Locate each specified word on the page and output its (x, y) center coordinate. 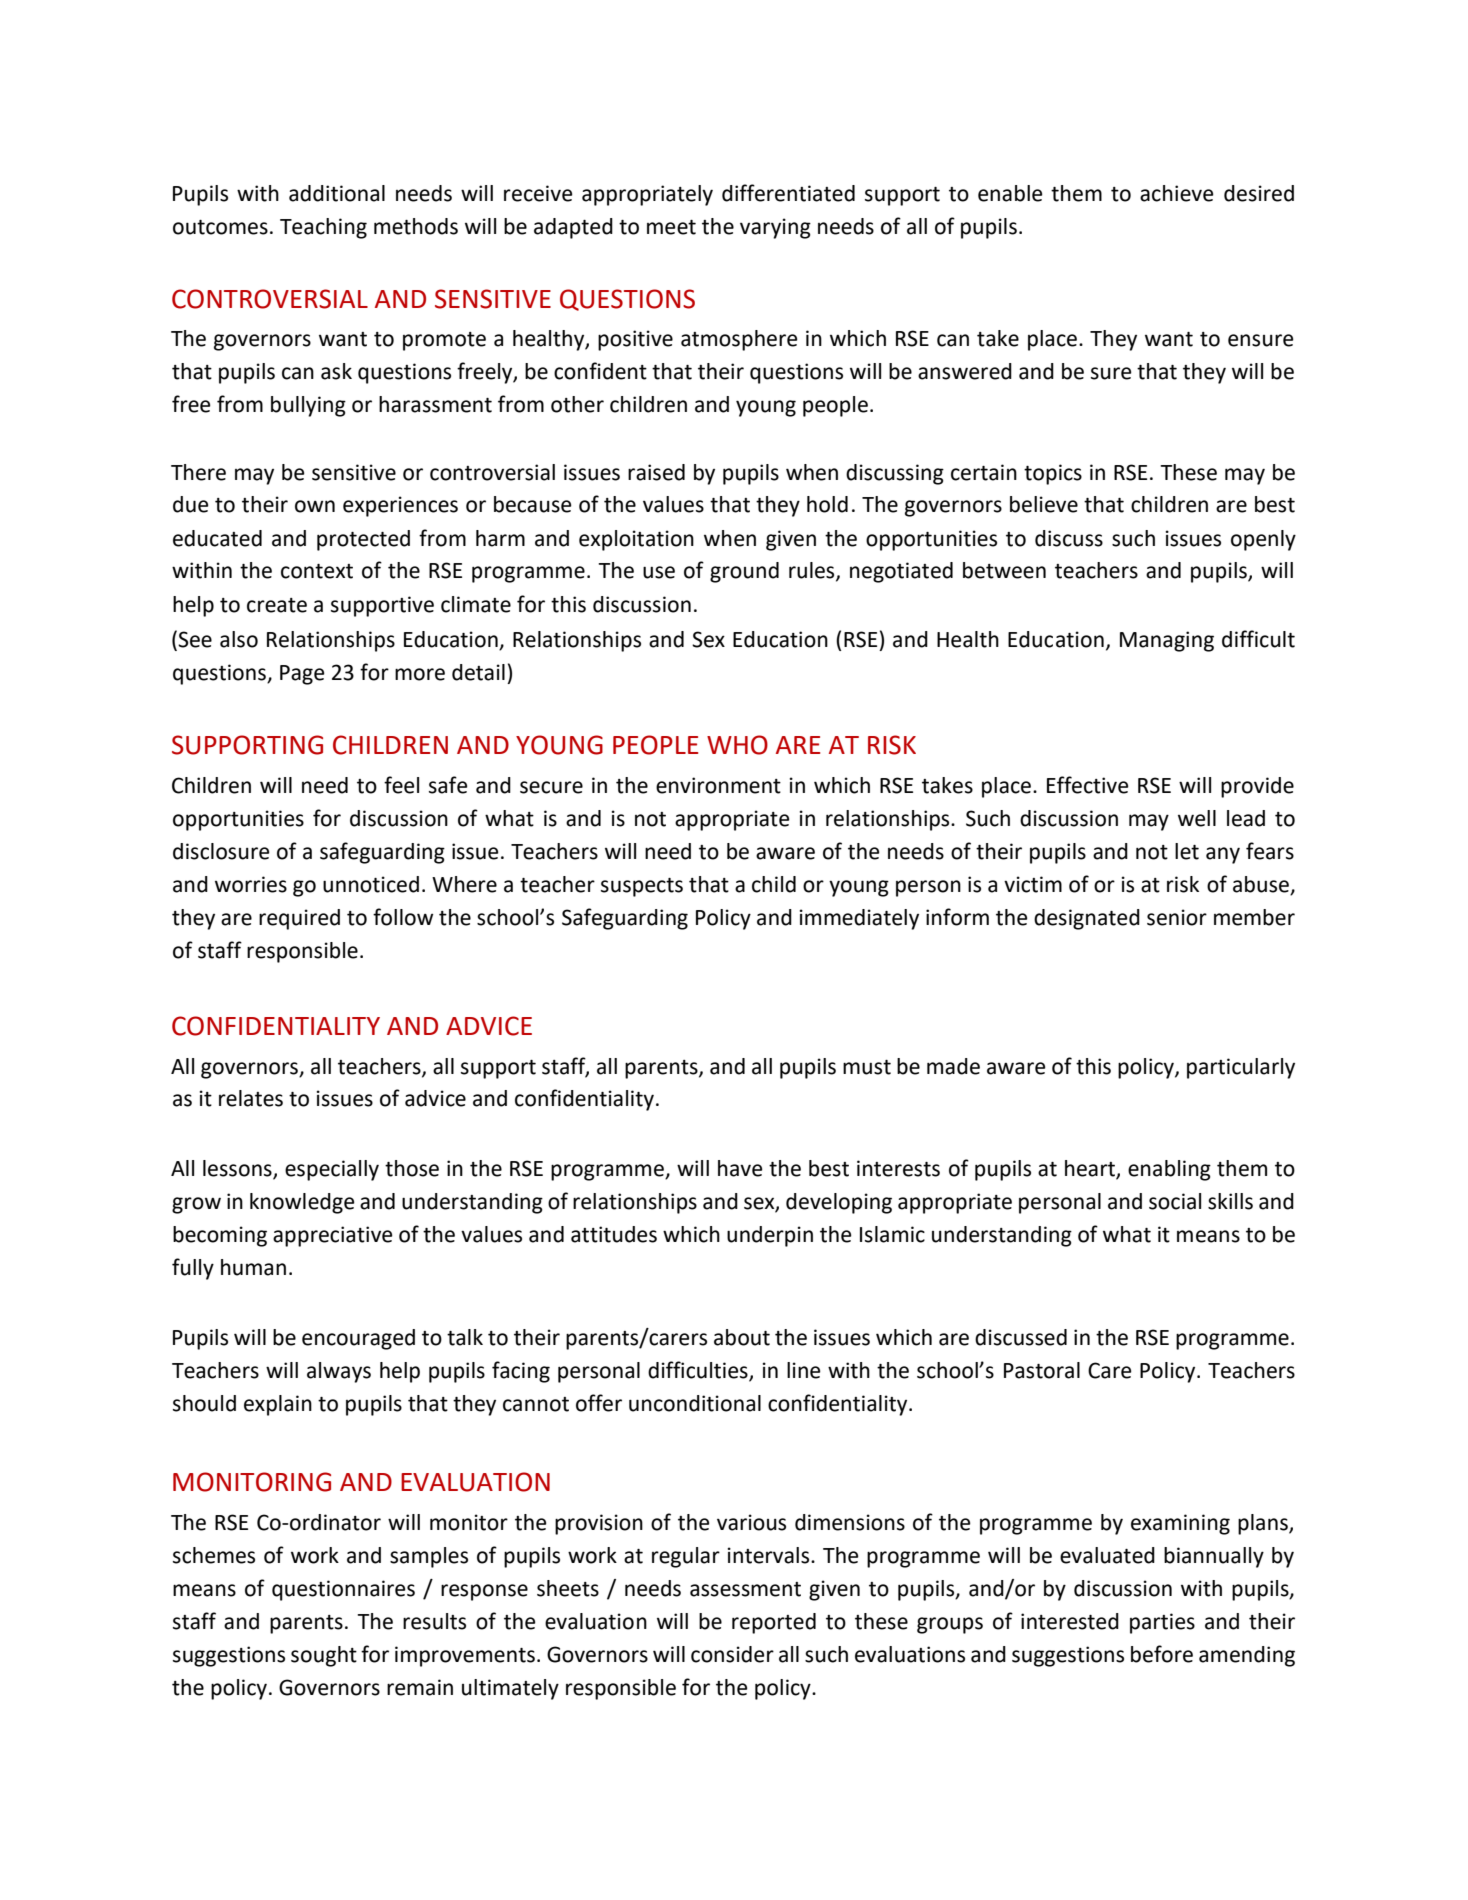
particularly (1241, 1068)
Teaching (323, 228)
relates (251, 1098)
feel (401, 785)
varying (775, 228)
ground (744, 572)
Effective (1088, 785)
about (742, 1337)
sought (324, 1656)
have (740, 1168)
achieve (1177, 193)
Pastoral (1042, 1370)
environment (718, 785)
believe (1044, 504)
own (315, 506)
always (339, 1372)
